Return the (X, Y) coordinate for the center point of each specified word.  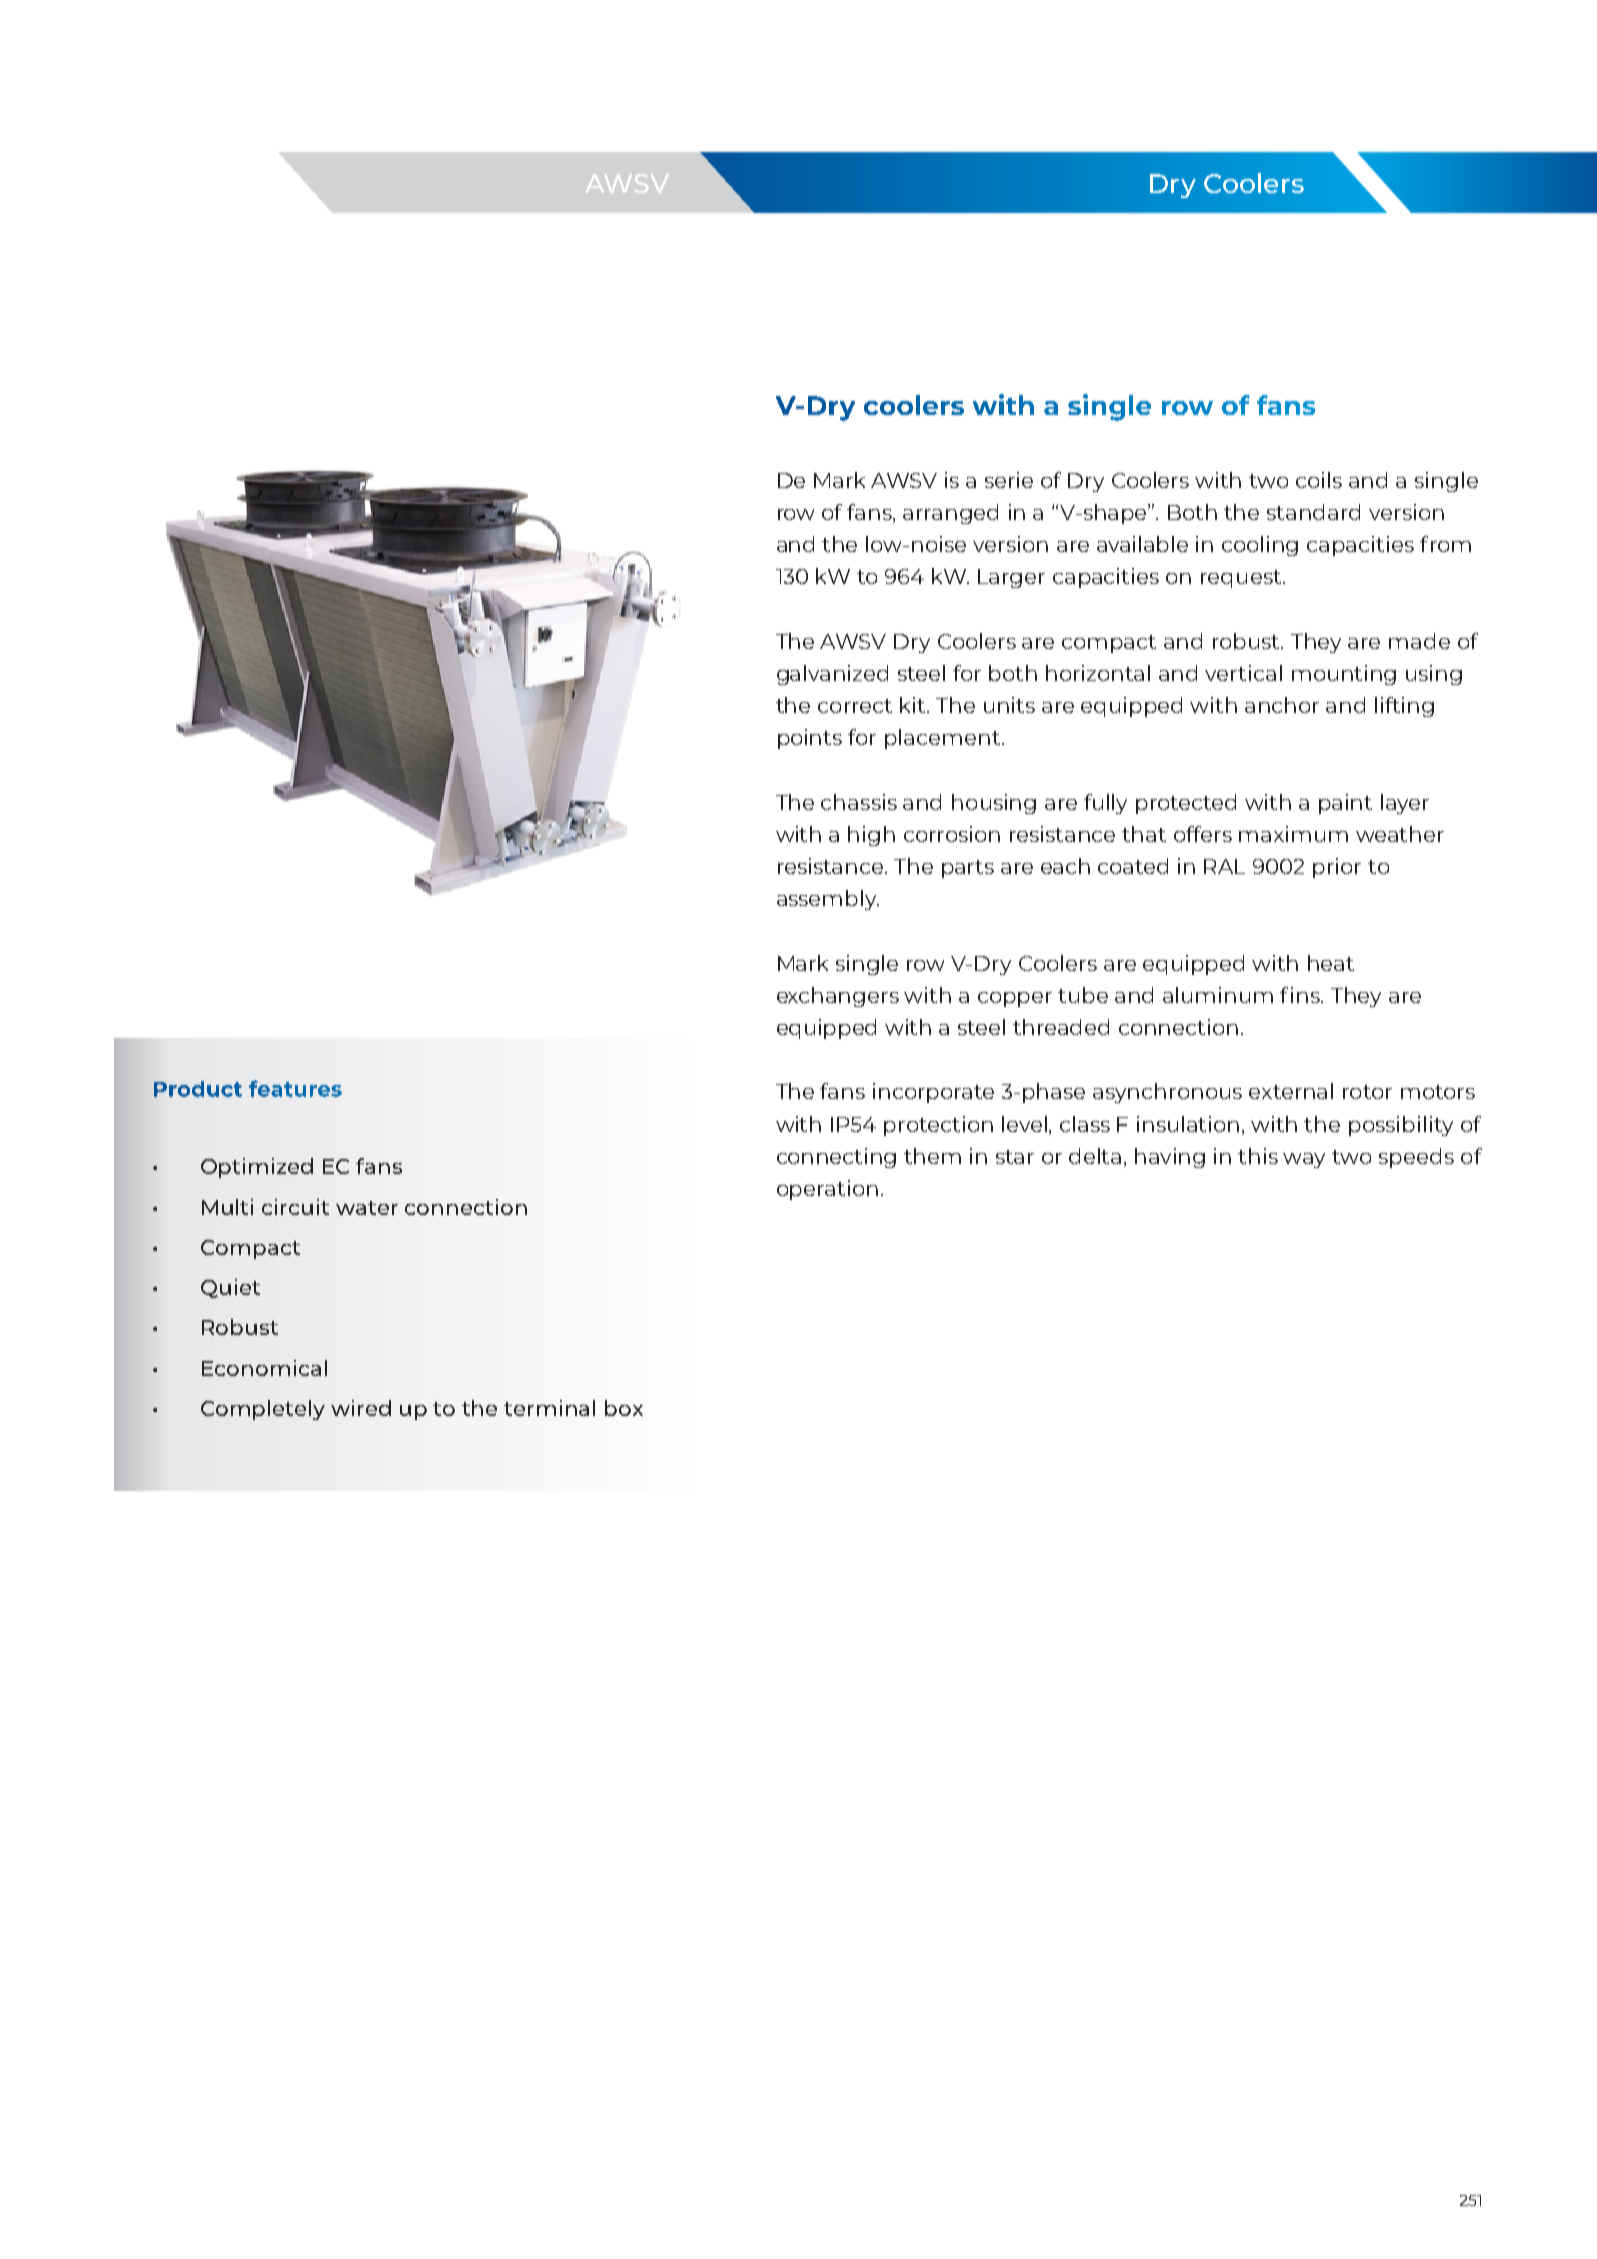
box (624, 1408)
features (295, 1088)
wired (361, 1408)
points (810, 739)
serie (1009, 480)
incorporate (933, 1093)
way (1304, 1160)
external (1291, 1091)
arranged (950, 514)
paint (1345, 804)
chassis (859, 802)
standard (1313, 512)
